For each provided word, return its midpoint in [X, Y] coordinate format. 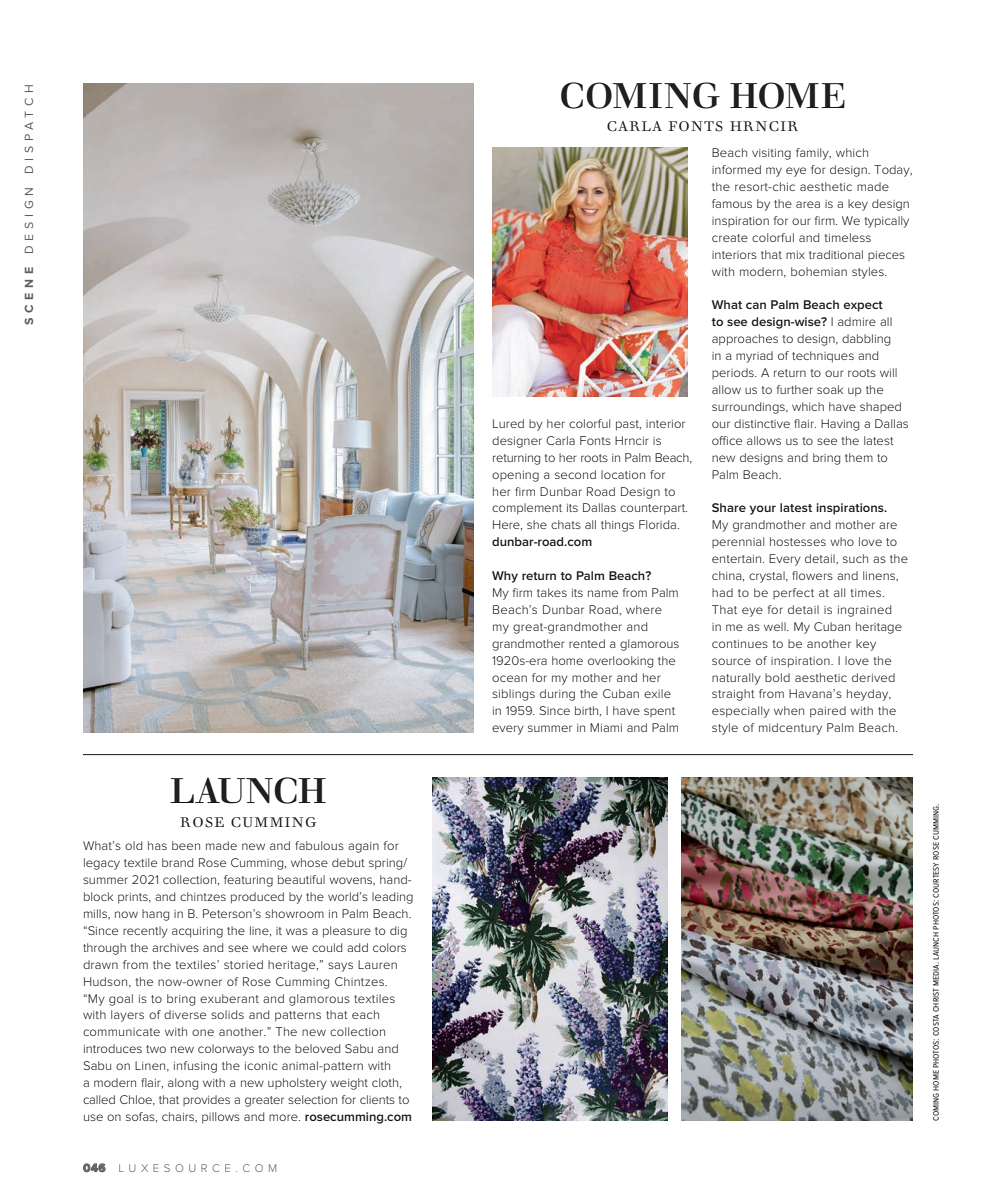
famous [732, 203]
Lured [508, 423]
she [537, 524]
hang [155, 915]
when [789, 710]
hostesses [798, 541]
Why [505, 577]
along [183, 1084]
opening [515, 476]
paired [828, 712]
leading [392, 898]
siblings [513, 695]
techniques [823, 357]
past [628, 425]
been [186, 845]
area [808, 204]
